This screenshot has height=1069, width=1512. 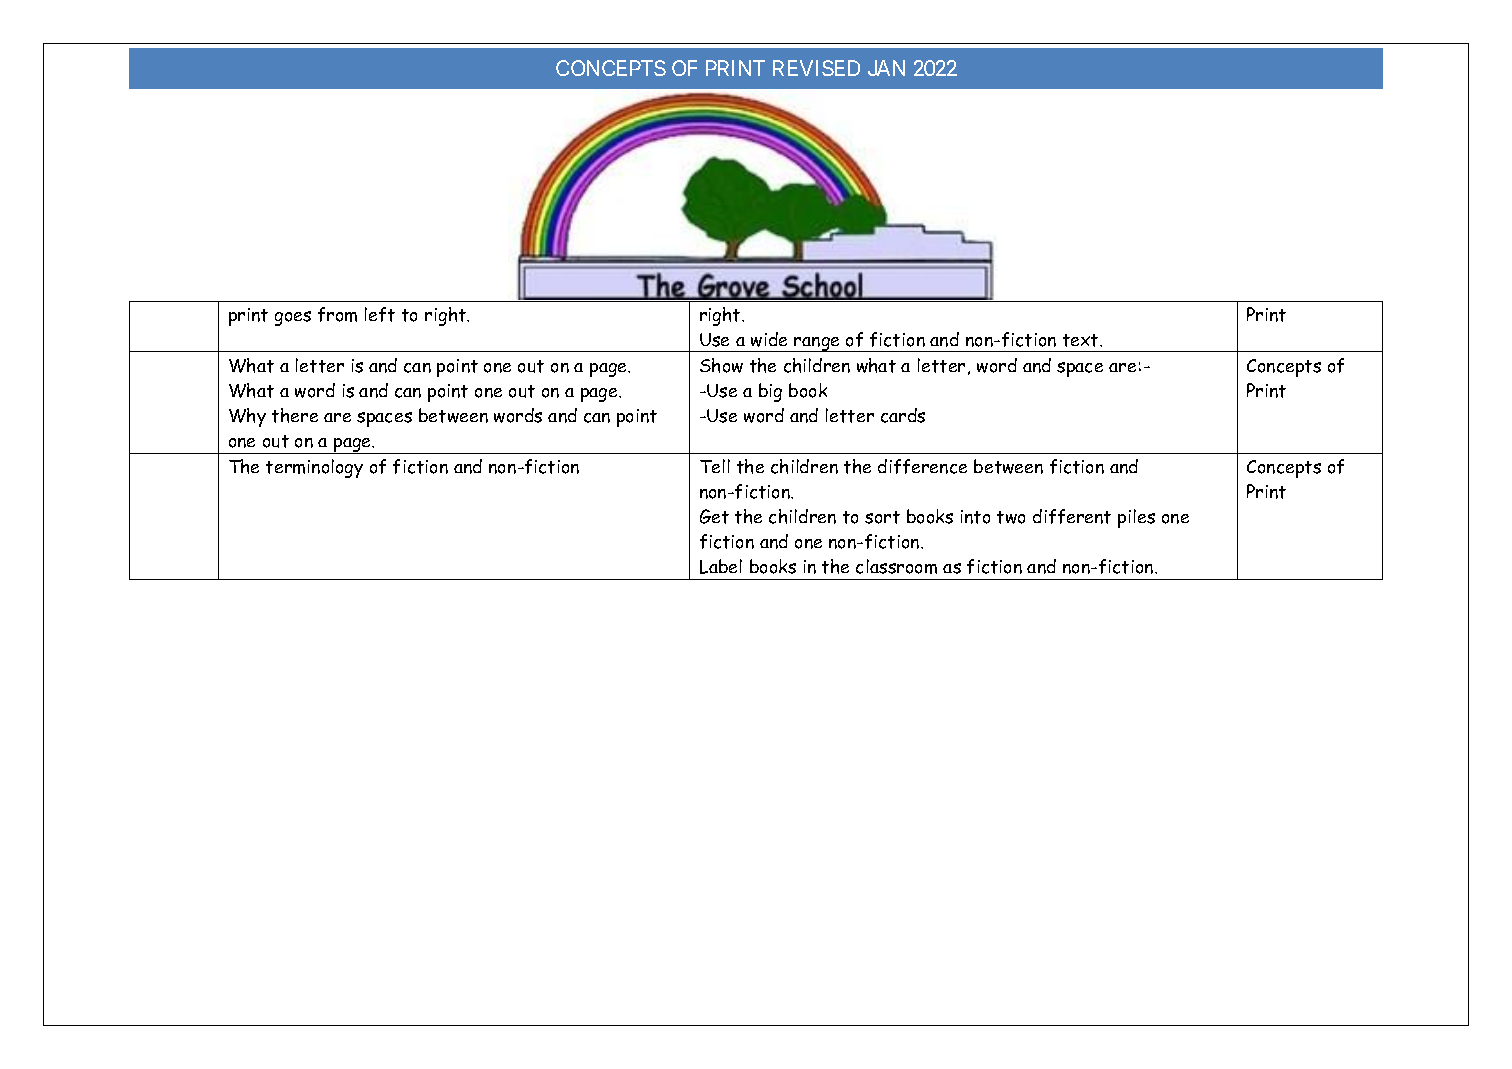 I want to click on Tell, so click(x=715, y=466).
